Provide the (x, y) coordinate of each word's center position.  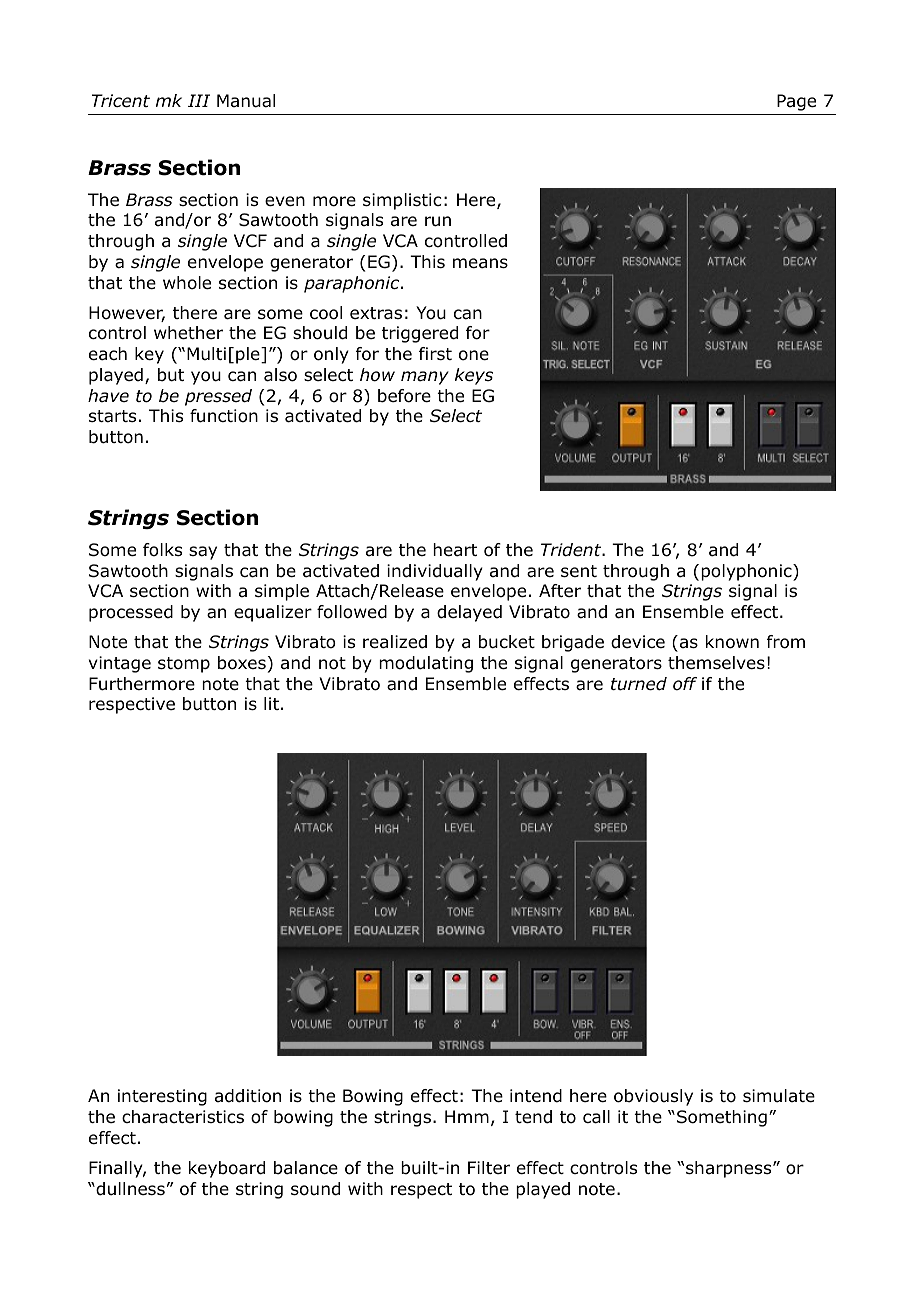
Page (796, 102)
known (732, 642)
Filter (489, 1167)
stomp (184, 665)
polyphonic (747, 572)
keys (474, 376)
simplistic (402, 201)
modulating (426, 664)
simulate (779, 1096)
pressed (218, 397)
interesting (162, 1097)
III (199, 100)
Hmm (467, 1116)
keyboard (227, 1169)
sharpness (730, 1169)
